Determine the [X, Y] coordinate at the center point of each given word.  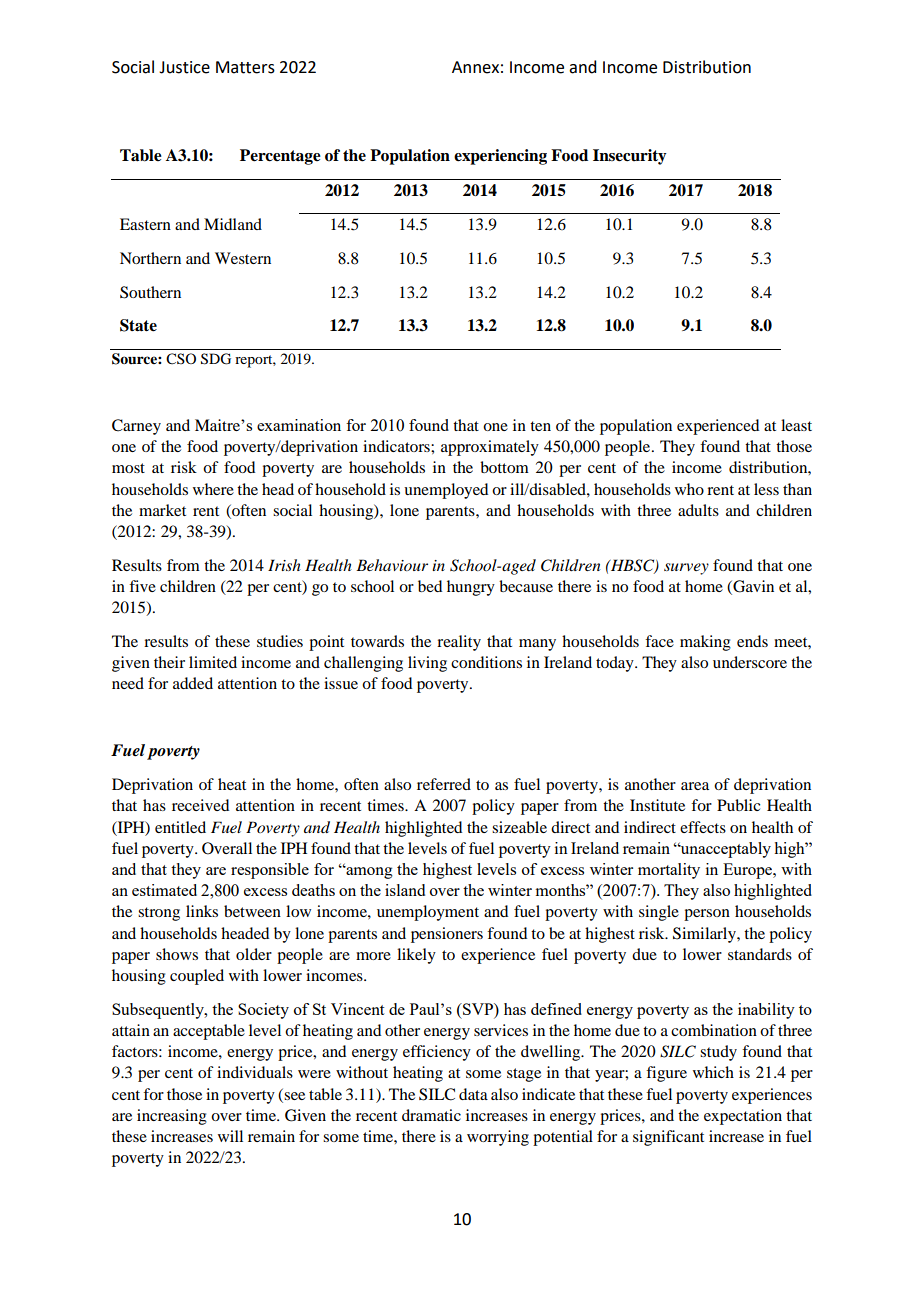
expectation [743, 1117]
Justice [184, 67]
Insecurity [630, 157]
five [142, 586]
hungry [471, 588]
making [705, 643]
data [473, 1094]
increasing [172, 1117]
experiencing [500, 157]
